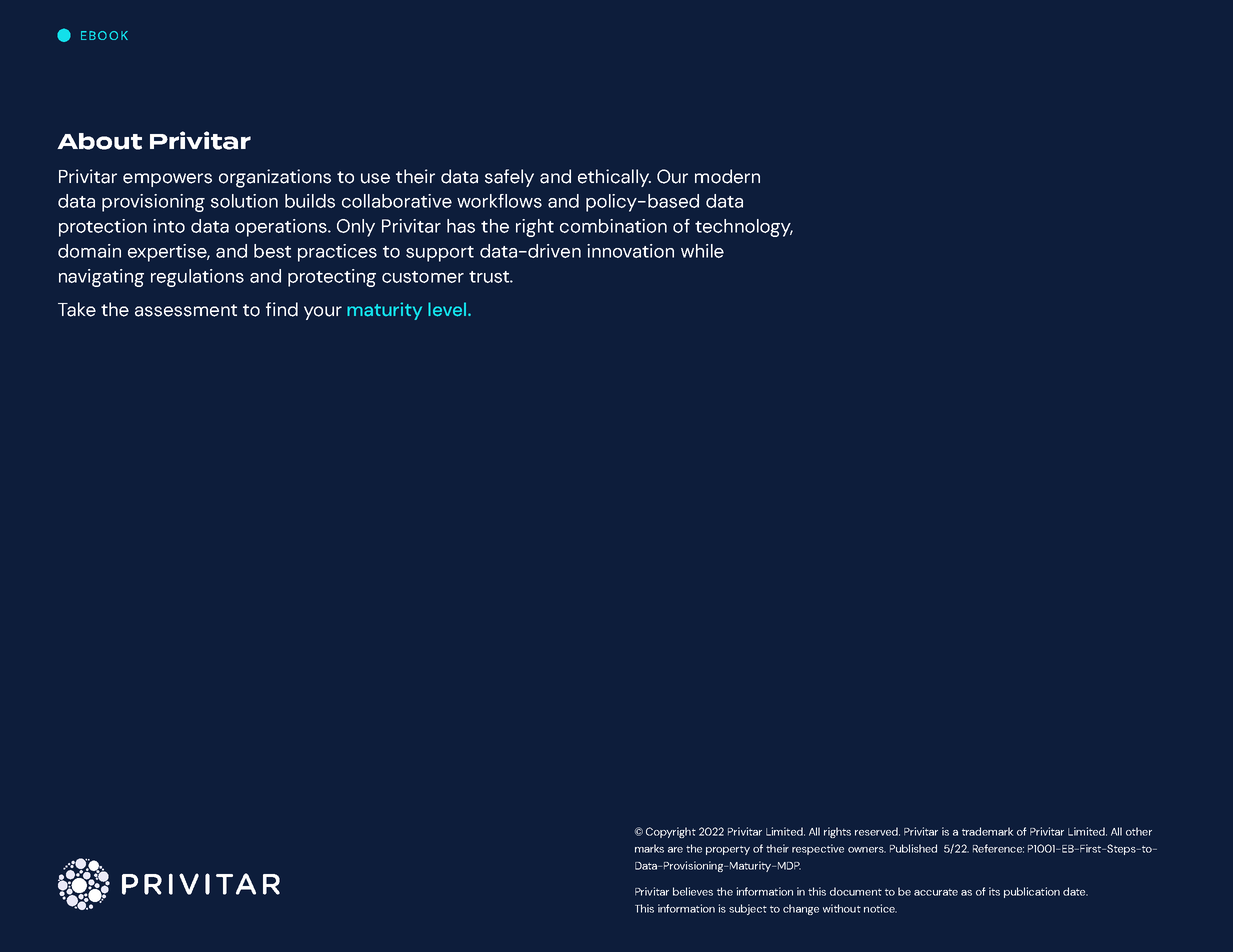 This screenshot has height=952, width=1233. I want to click on its, so click(994, 891).
